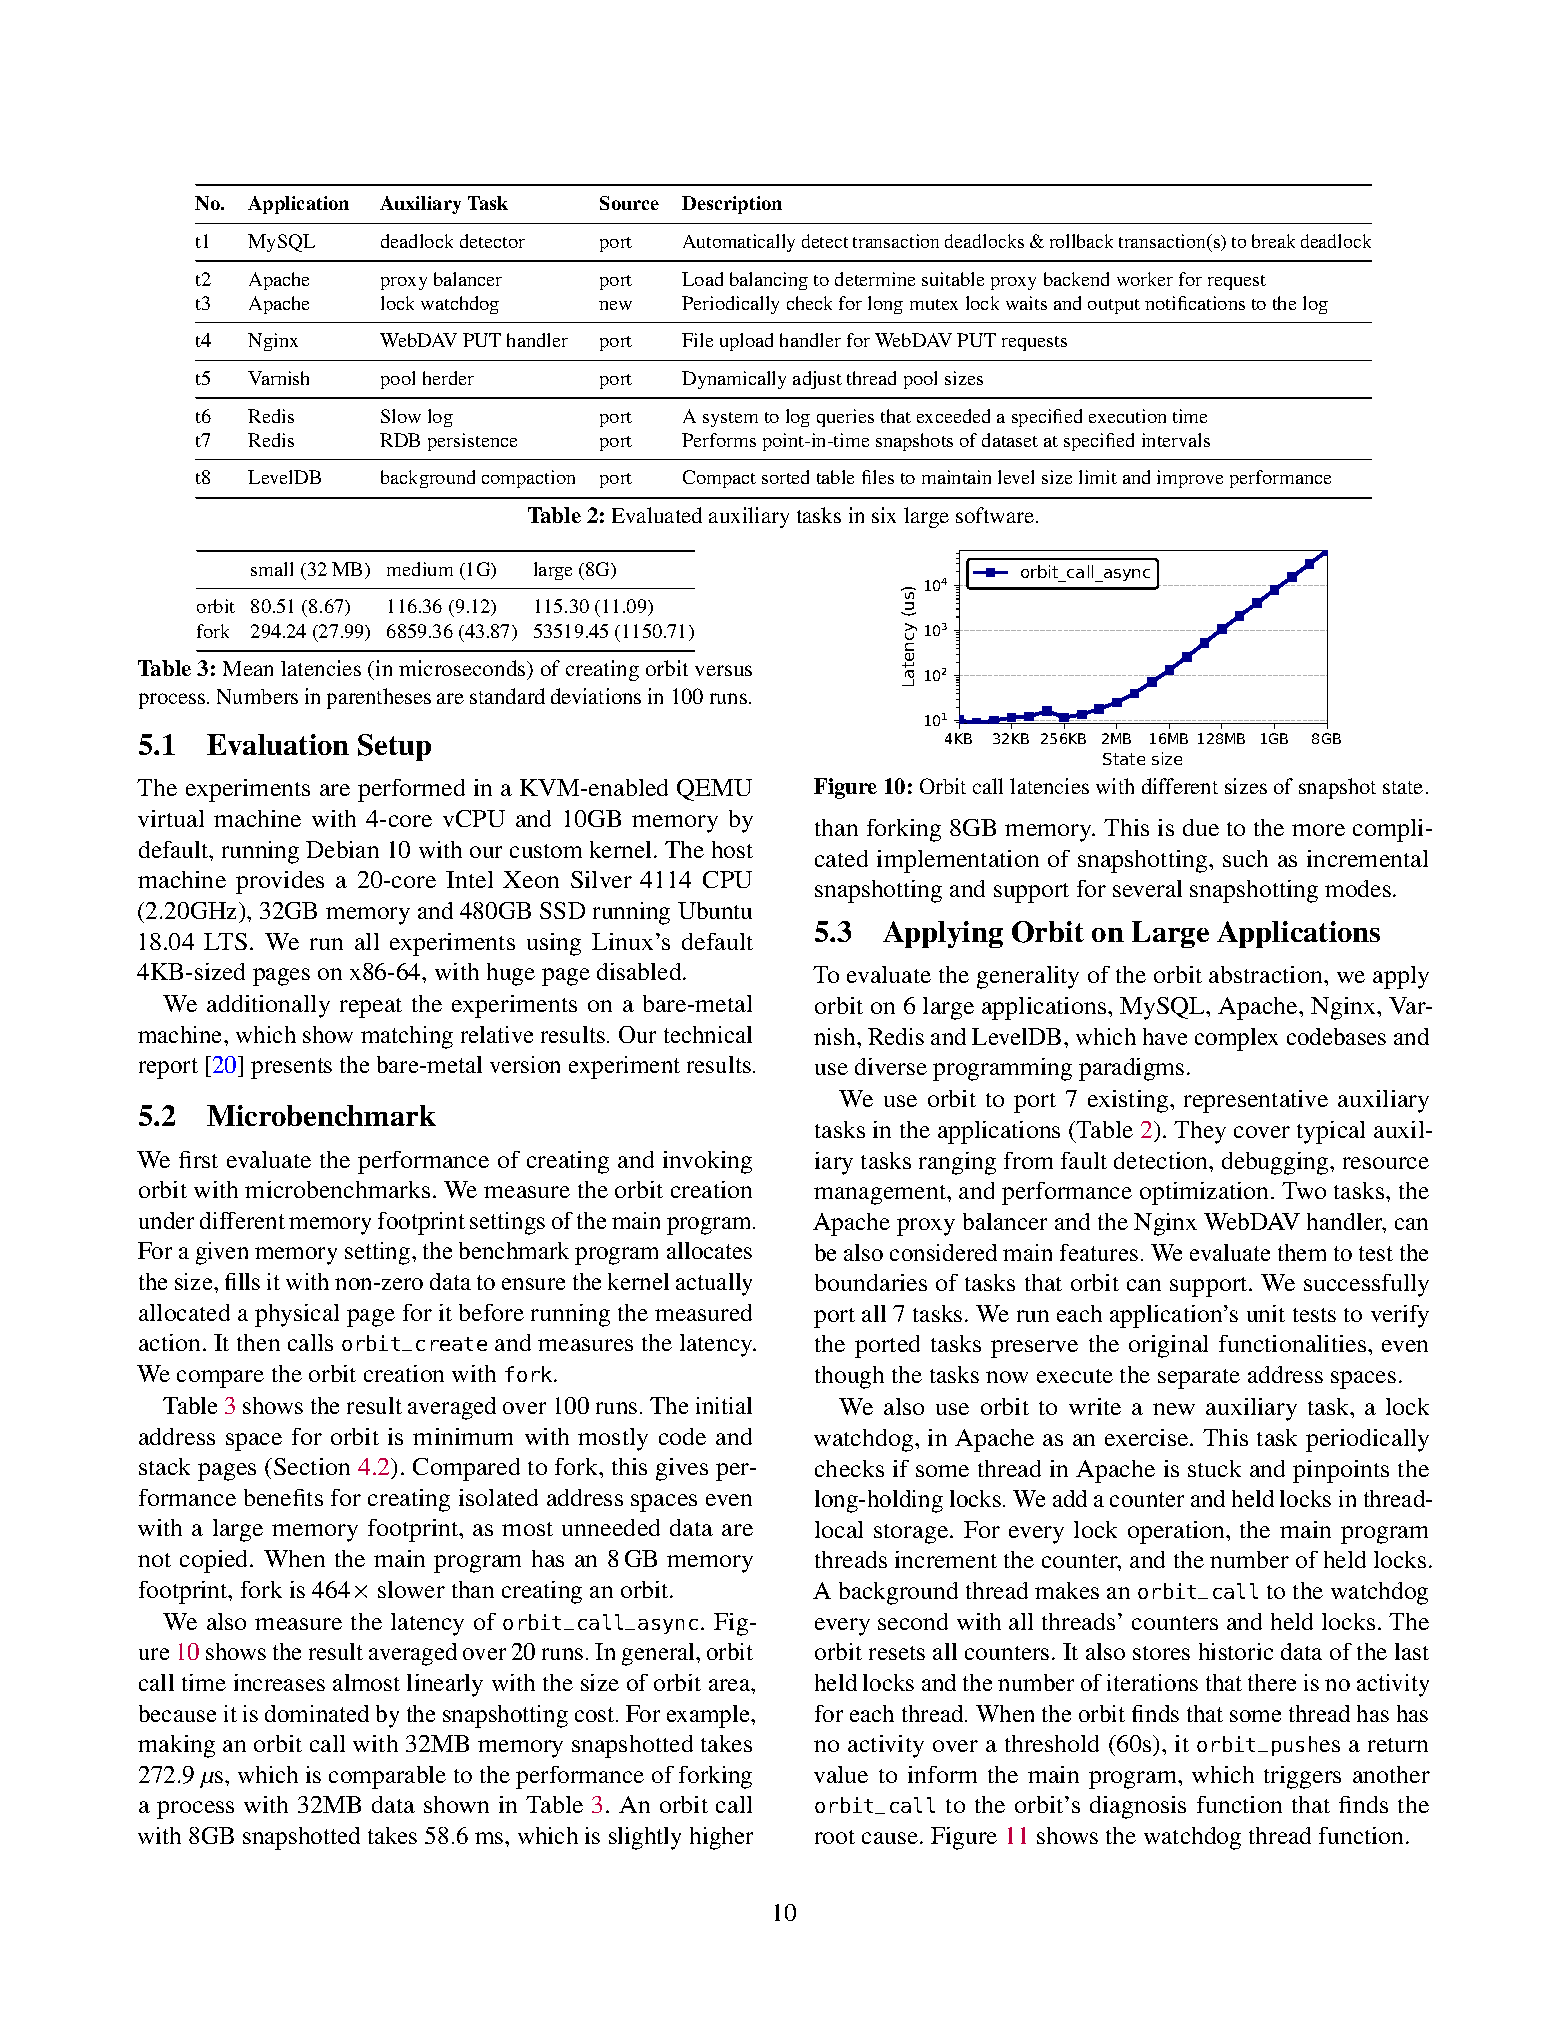 The height and width of the screenshot is (2029, 1568). Describe the element at coordinates (272, 569) in the screenshot. I see `small` at that location.
